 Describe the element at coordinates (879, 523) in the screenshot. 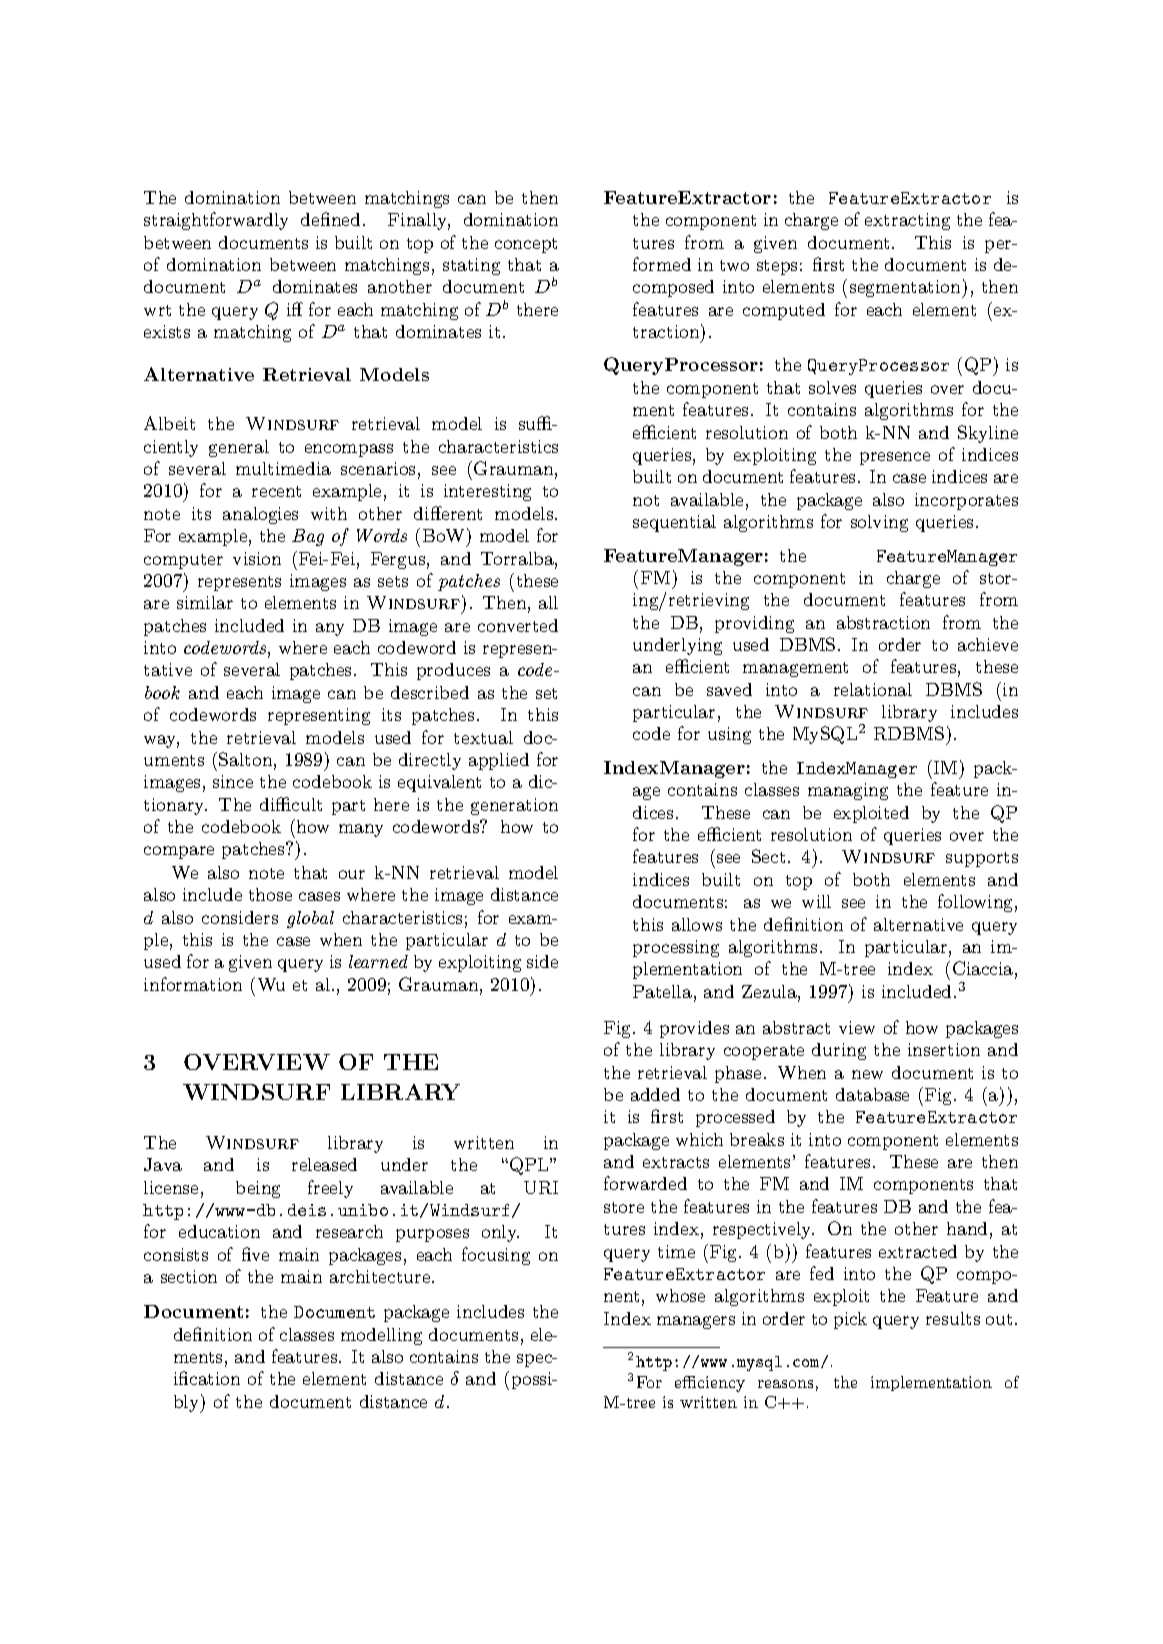

I see `solving` at that location.
